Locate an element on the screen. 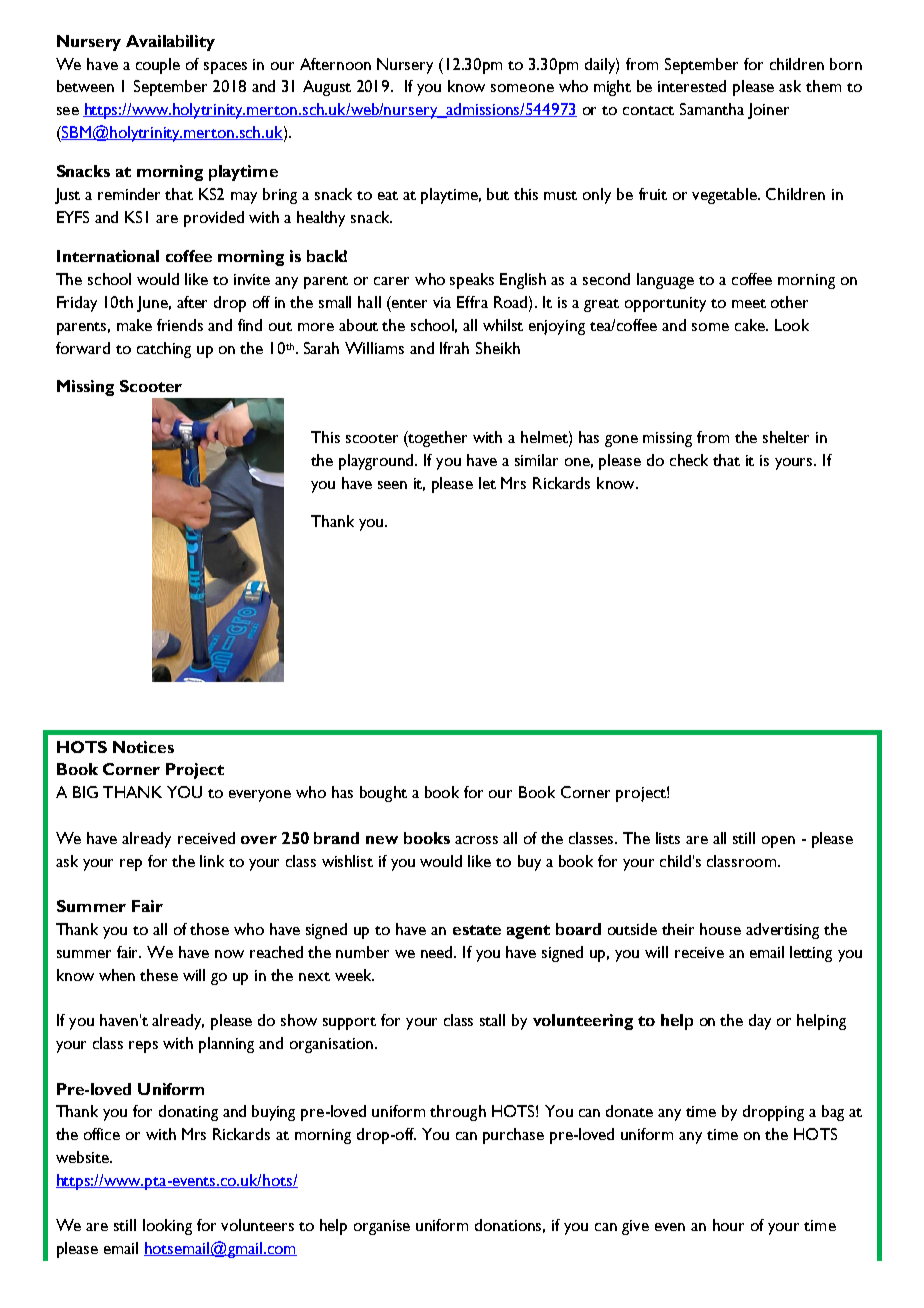 This screenshot has height=1308, width=924. seen is located at coordinates (392, 485).
